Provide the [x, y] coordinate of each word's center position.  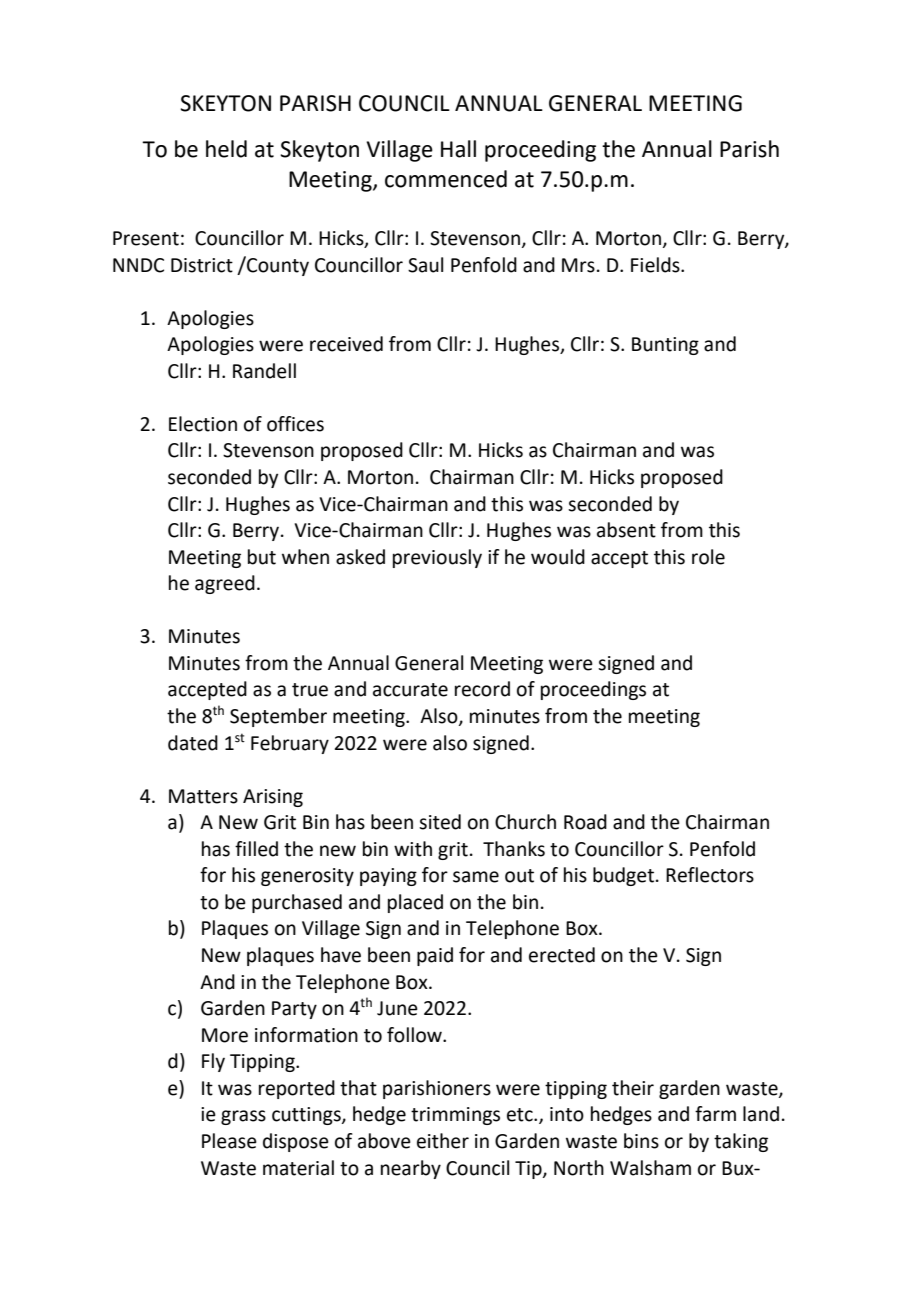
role [708, 557]
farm [715, 1114]
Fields [656, 265]
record [482, 689]
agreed [225, 584]
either [443, 1141]
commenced [446, 179]
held [226, 149]
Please [229, 1141]
